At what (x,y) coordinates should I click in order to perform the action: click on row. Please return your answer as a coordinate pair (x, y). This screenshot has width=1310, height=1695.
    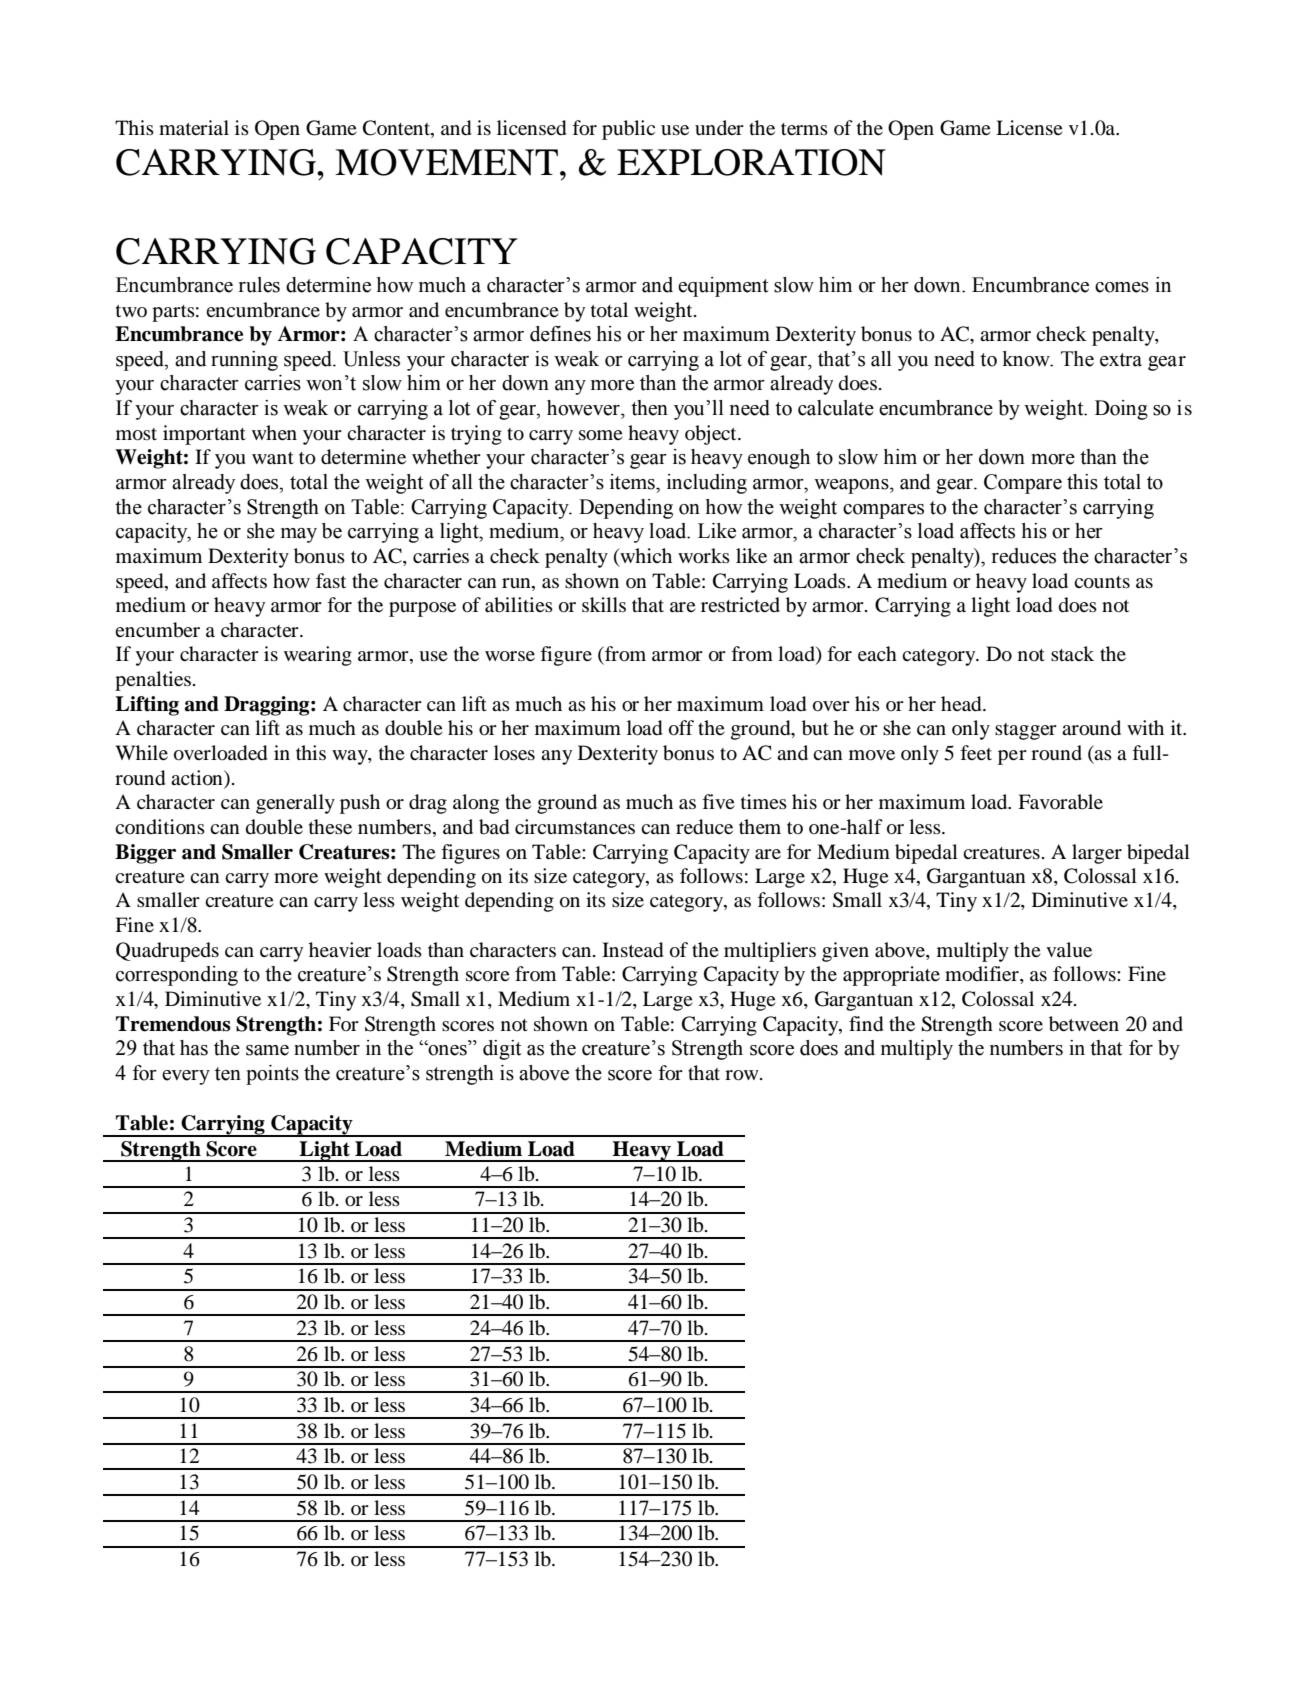
    Looking at the image, I should click on (743, 1075).
